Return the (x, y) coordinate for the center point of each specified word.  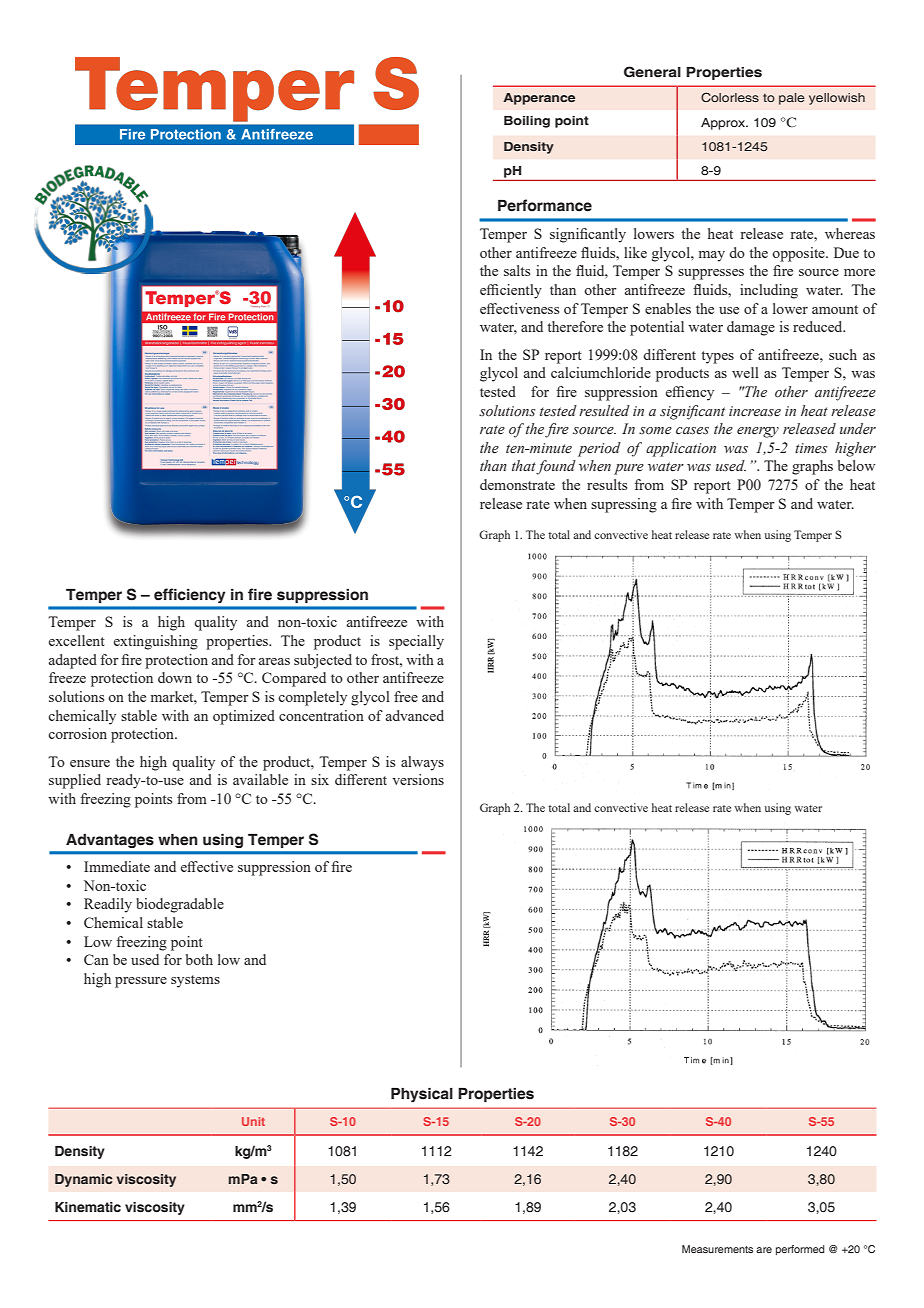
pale (792, 99)
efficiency (189, 595)
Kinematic (88, 1207)
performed (800, 1250)
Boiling (527, 122)
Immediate (117, 866)
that (524, 467)
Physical (422, 1095)
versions (418, 779)
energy (758, 432)
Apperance (539, 99)
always (422, 763)
